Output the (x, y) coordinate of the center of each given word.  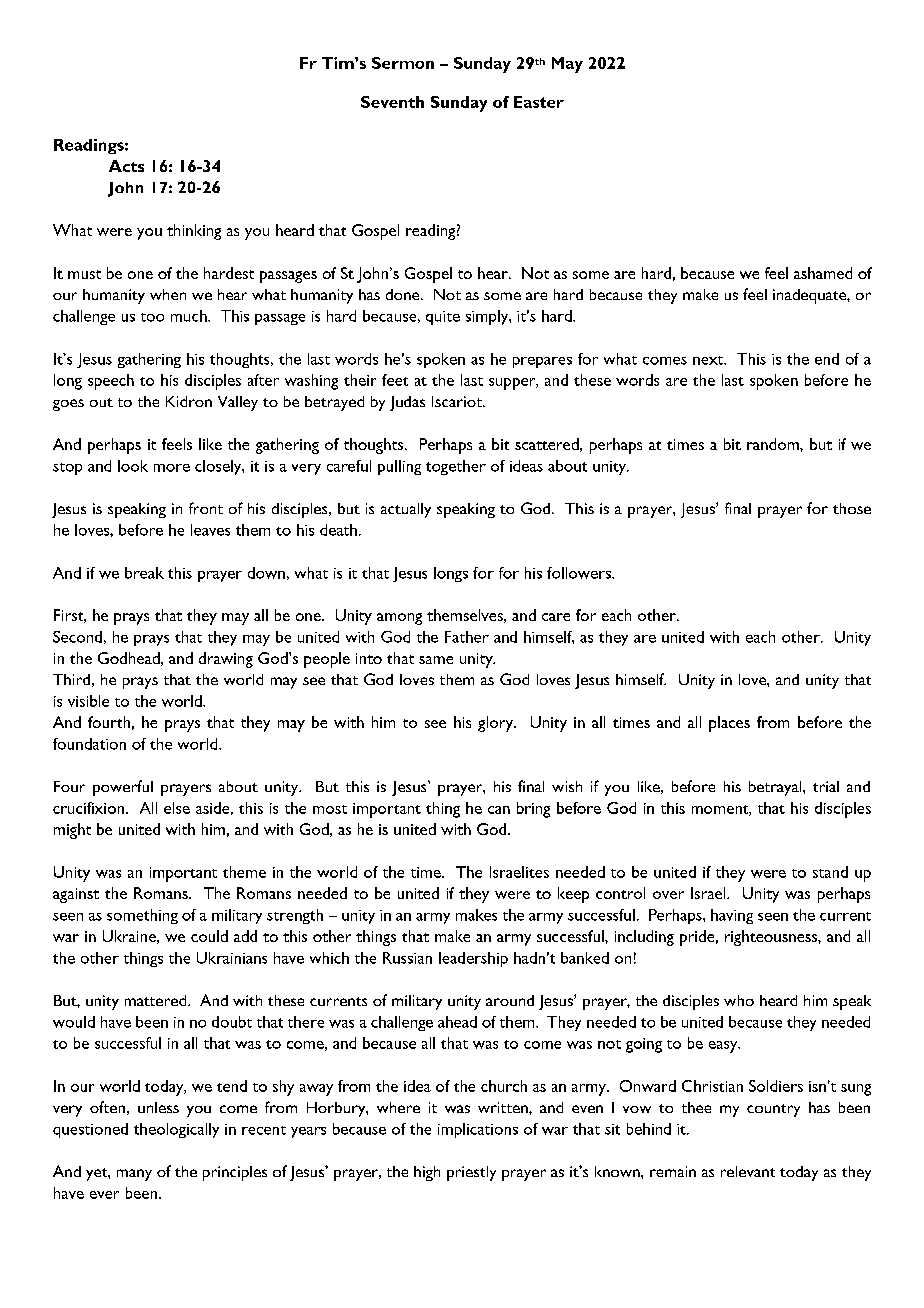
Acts (126, 166)
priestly (471, 1173)
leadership (473, 959)
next (709, 360)
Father (467, 637)
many (134, 1175)
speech (111, 382)
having (732, 916)
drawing (226, 660)
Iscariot (458, 401)
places (729, 724)
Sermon (403, 63)
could (209, 936)
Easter (539, 102)
